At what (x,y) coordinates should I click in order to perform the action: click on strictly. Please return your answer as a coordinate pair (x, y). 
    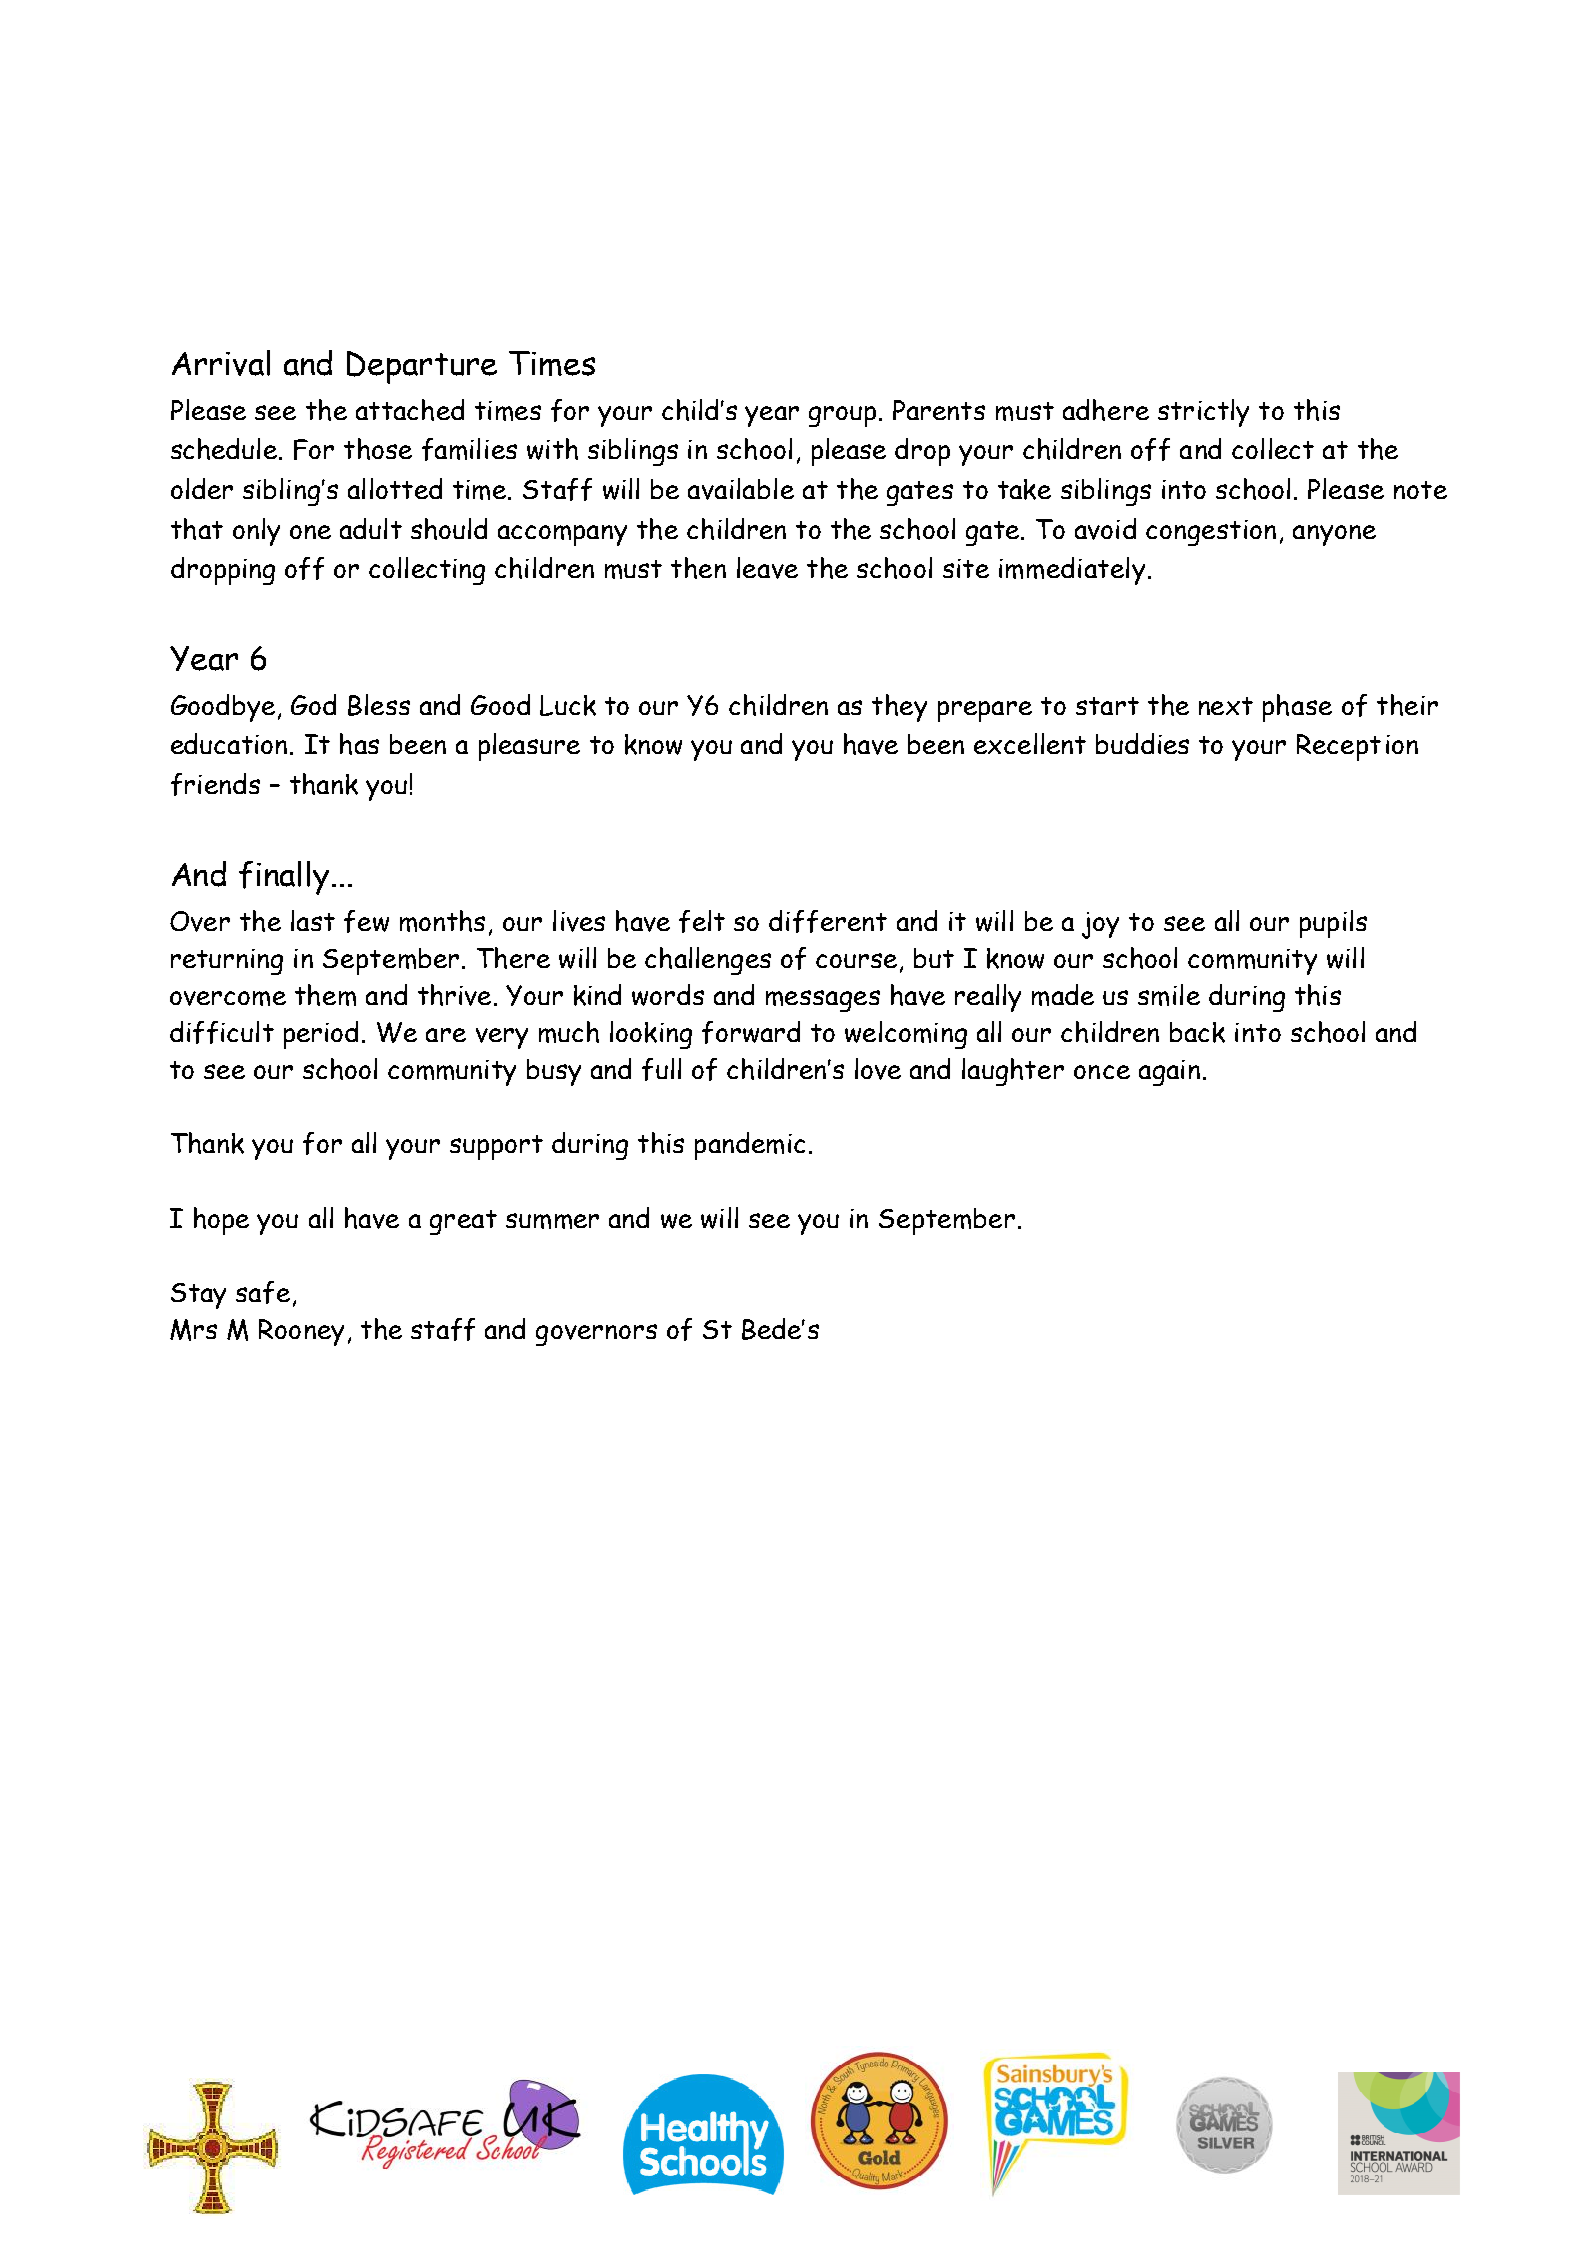
    Looking at the image, I should click on (1203, 413).
